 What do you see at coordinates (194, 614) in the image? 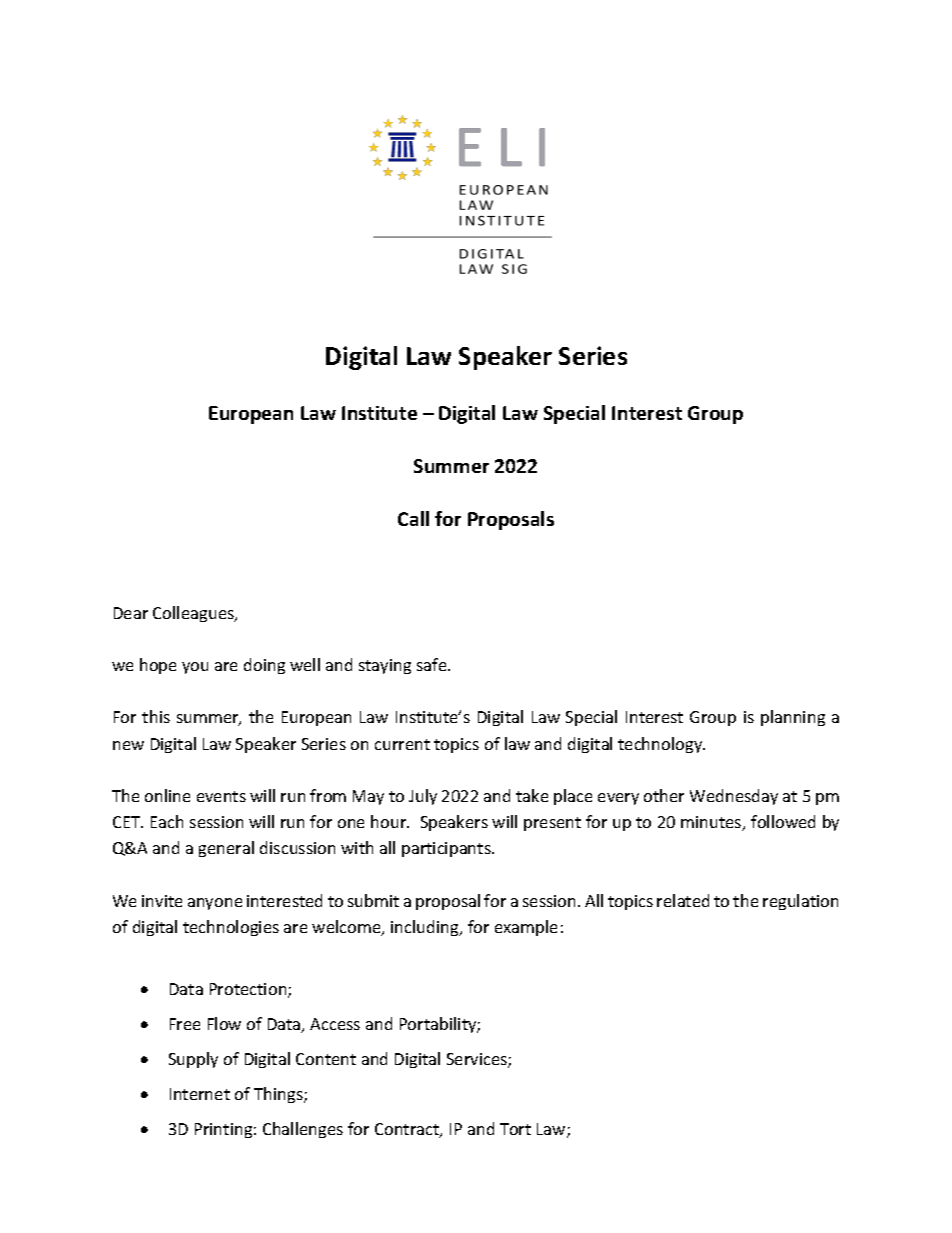
I see `Colleagues` at bounding box center [194, 614].
